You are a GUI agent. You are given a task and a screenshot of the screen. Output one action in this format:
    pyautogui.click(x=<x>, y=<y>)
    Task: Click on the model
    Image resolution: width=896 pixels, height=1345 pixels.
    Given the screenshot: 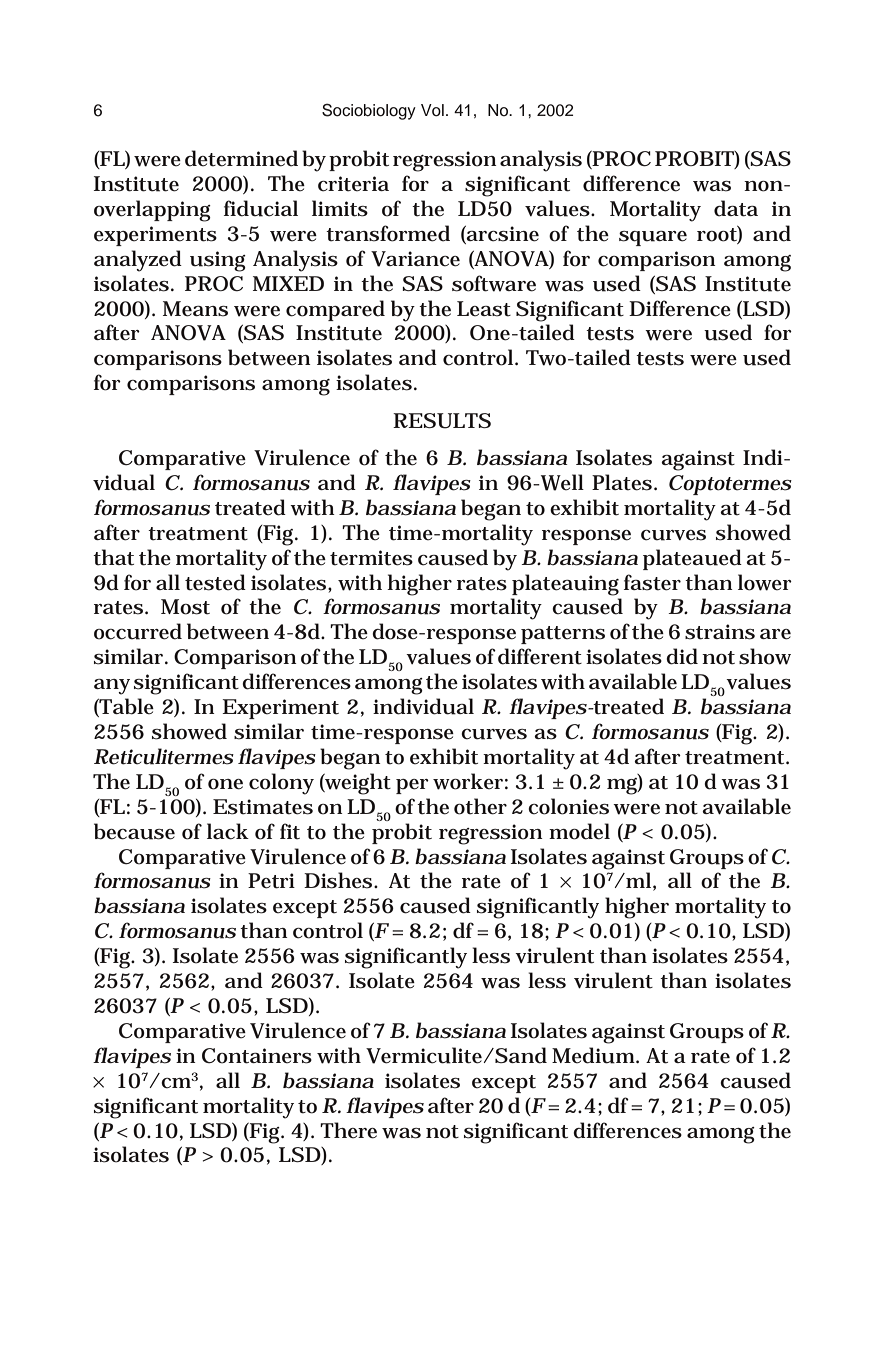 What is the action you would take?
    pyautogui.click(x=579, y=831)
